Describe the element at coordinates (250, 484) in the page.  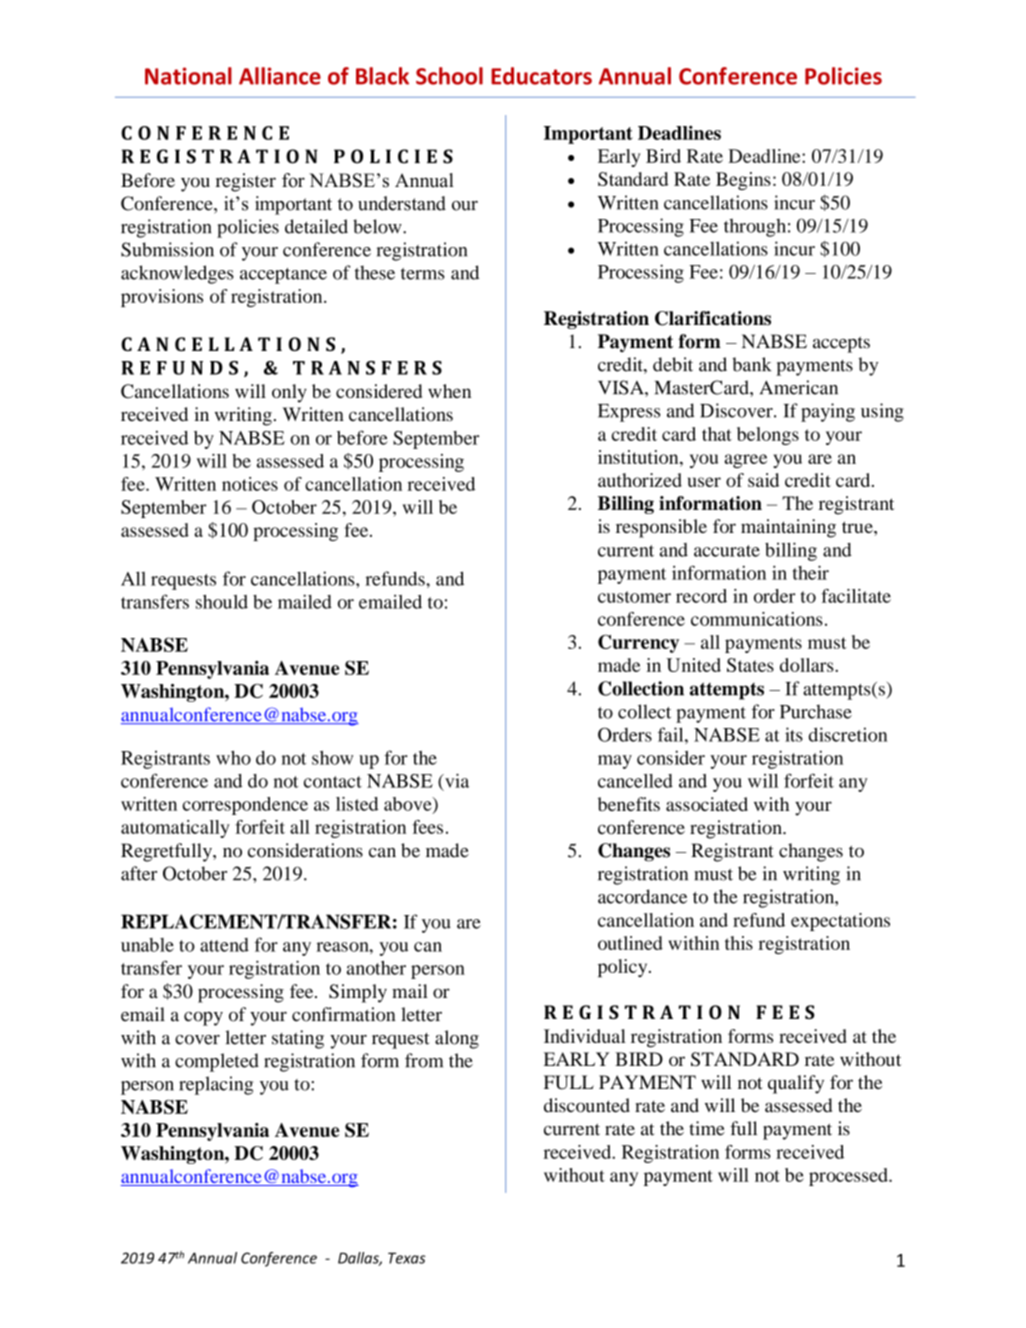
I see `notices` at that location.
